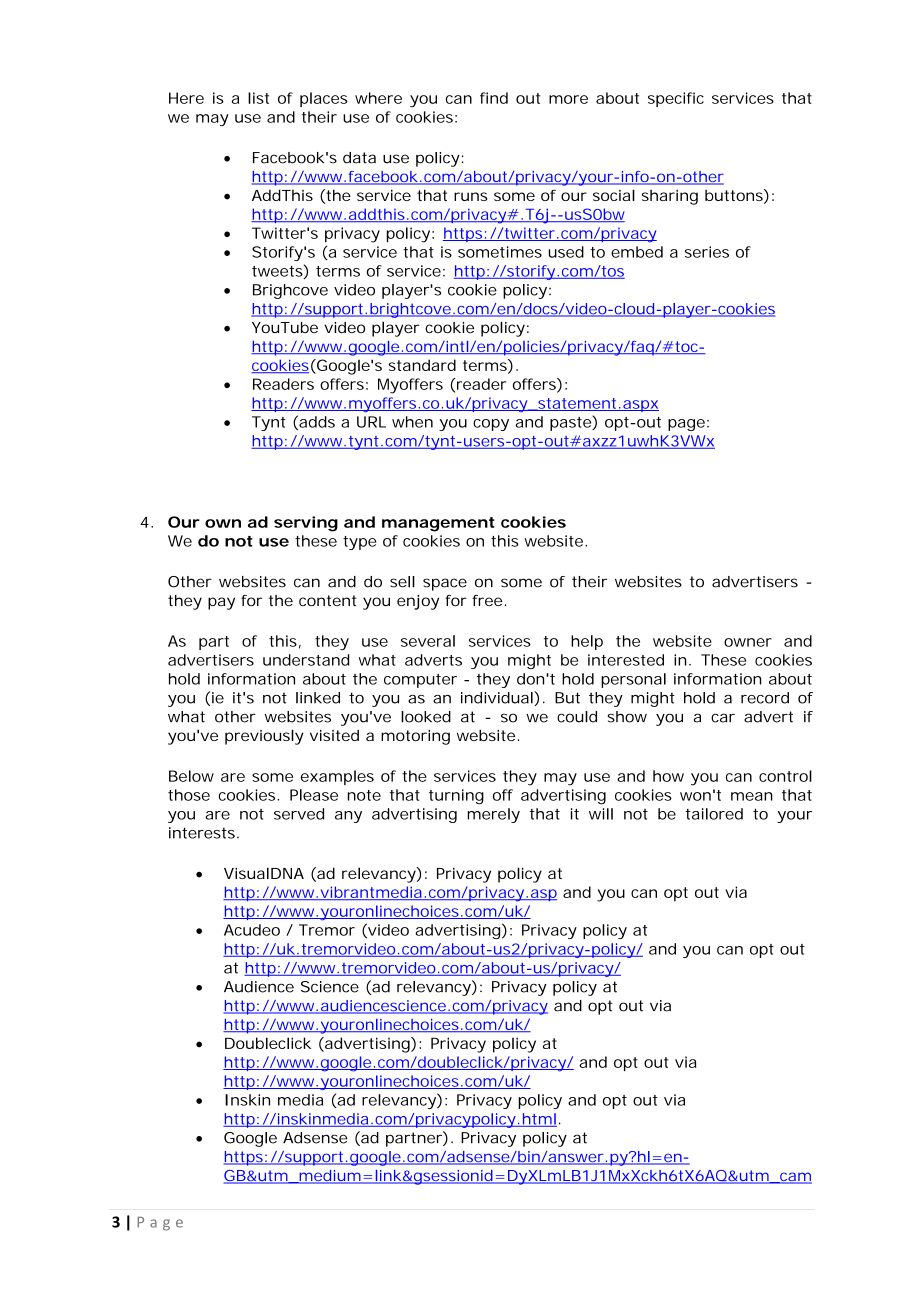  What do you see at coordinates (412, 422) in the screenshot?
I see `when` at bounding box center [412, 422].
